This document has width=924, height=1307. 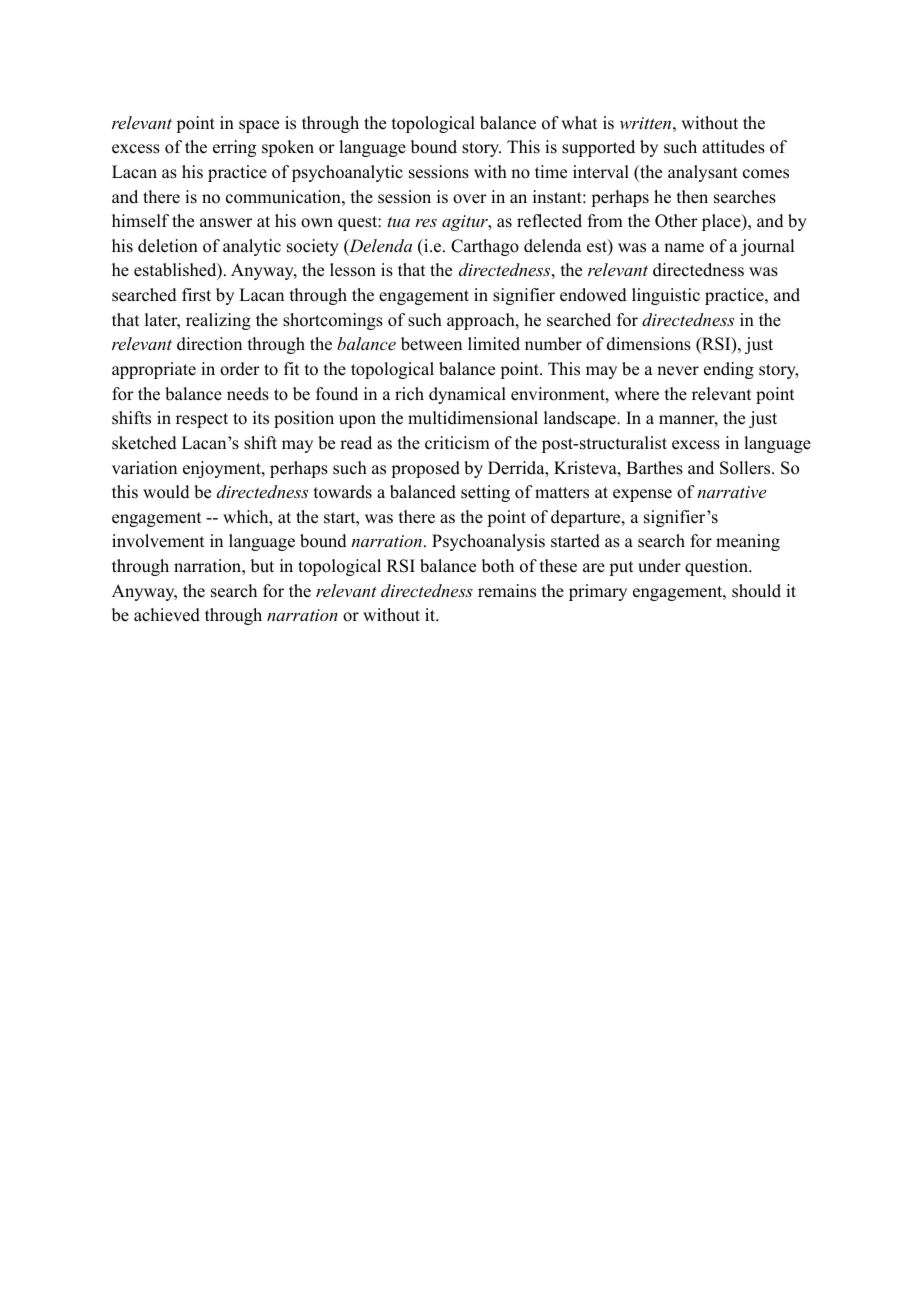 What do you see at coordinates (731, 492) in the document?
I see `narrative` at bounding box center [731, 492].
